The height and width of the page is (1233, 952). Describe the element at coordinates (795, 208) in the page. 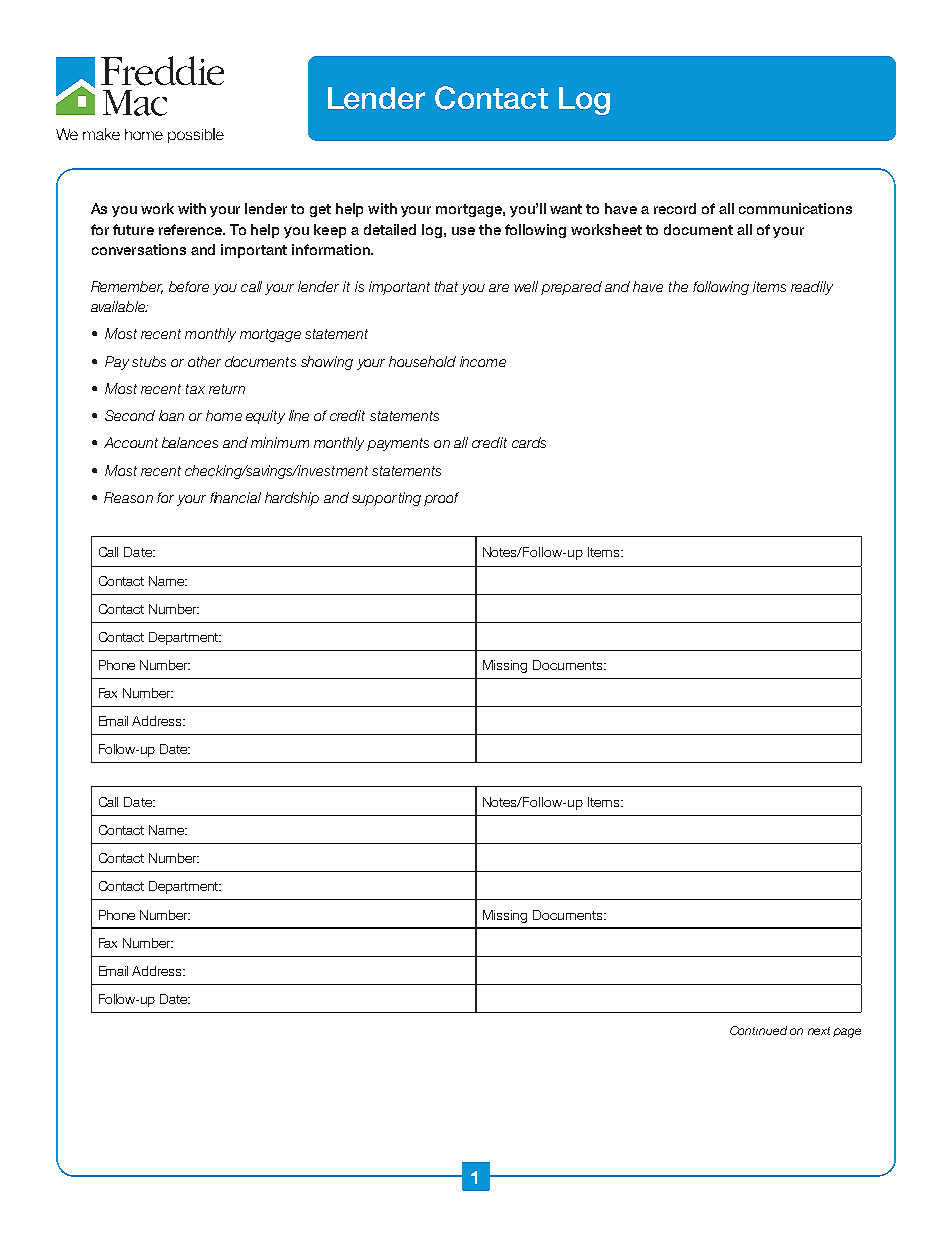

I see `communications` at that location.
